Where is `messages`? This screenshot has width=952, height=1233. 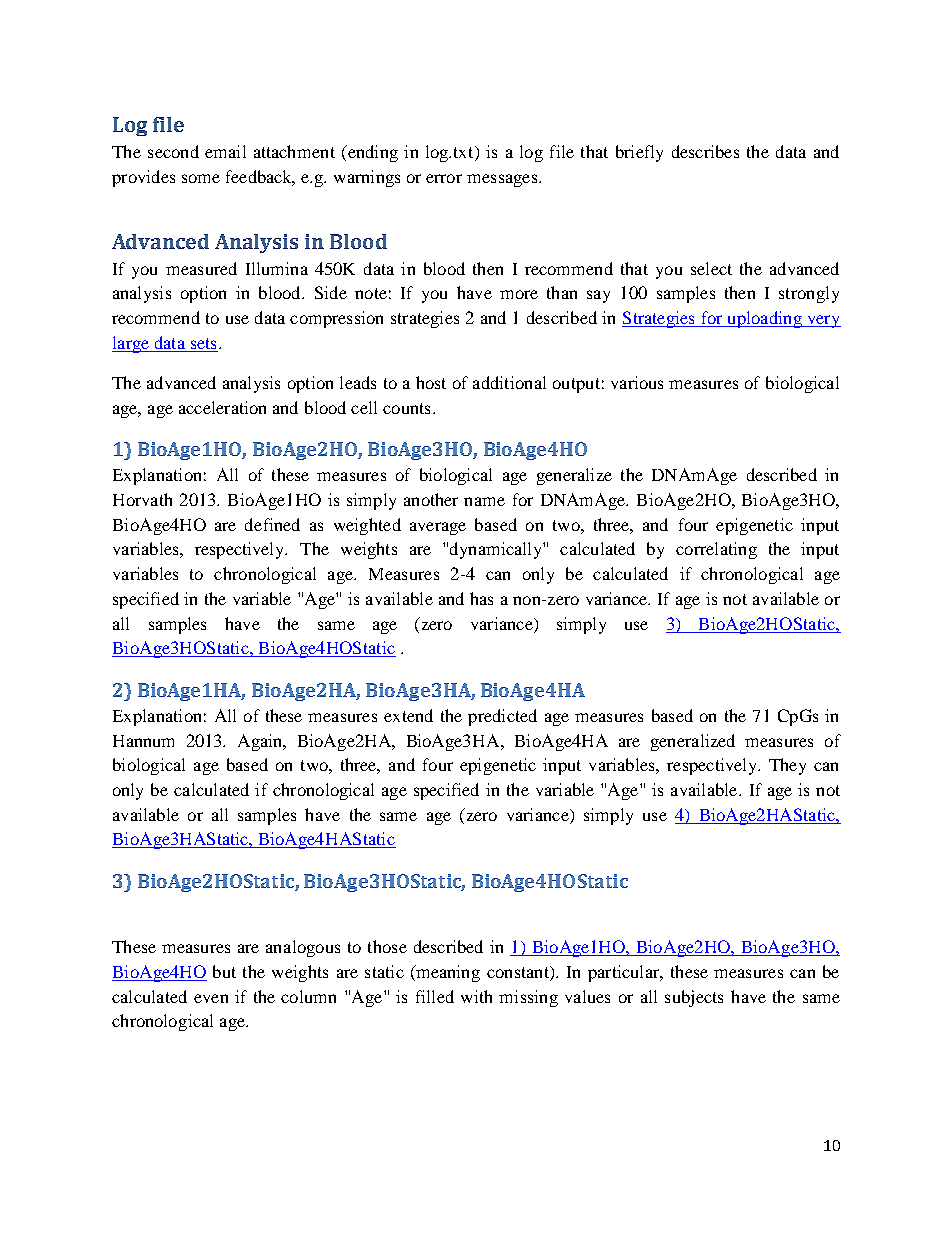
messages is located at coordinates (503, 180).
